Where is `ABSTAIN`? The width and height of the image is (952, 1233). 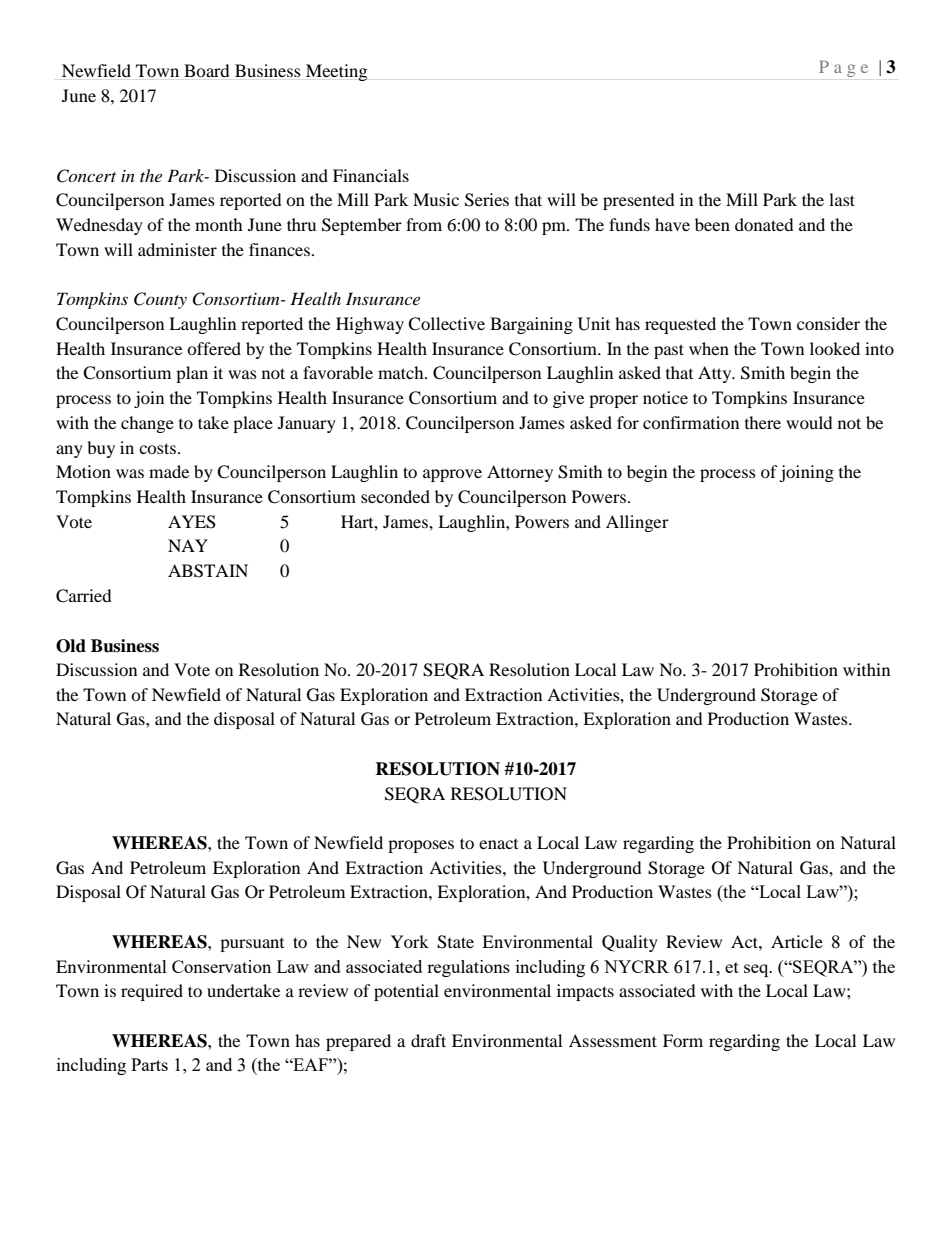
ABSTAIN is located at coordinates (208, 571).
